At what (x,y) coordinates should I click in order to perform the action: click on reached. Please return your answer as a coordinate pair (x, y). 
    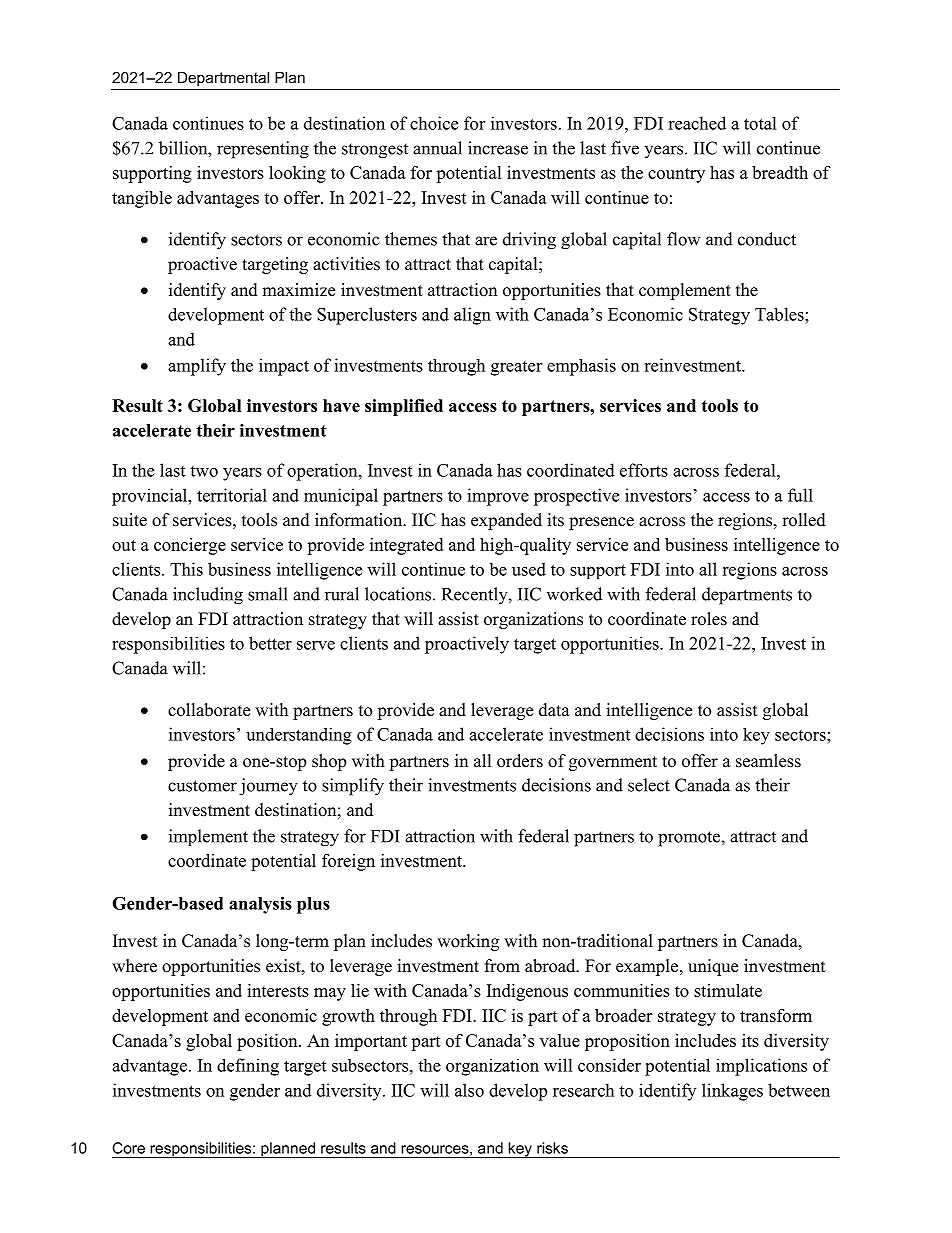
    Looking at the image, I should click on (697, 123).
